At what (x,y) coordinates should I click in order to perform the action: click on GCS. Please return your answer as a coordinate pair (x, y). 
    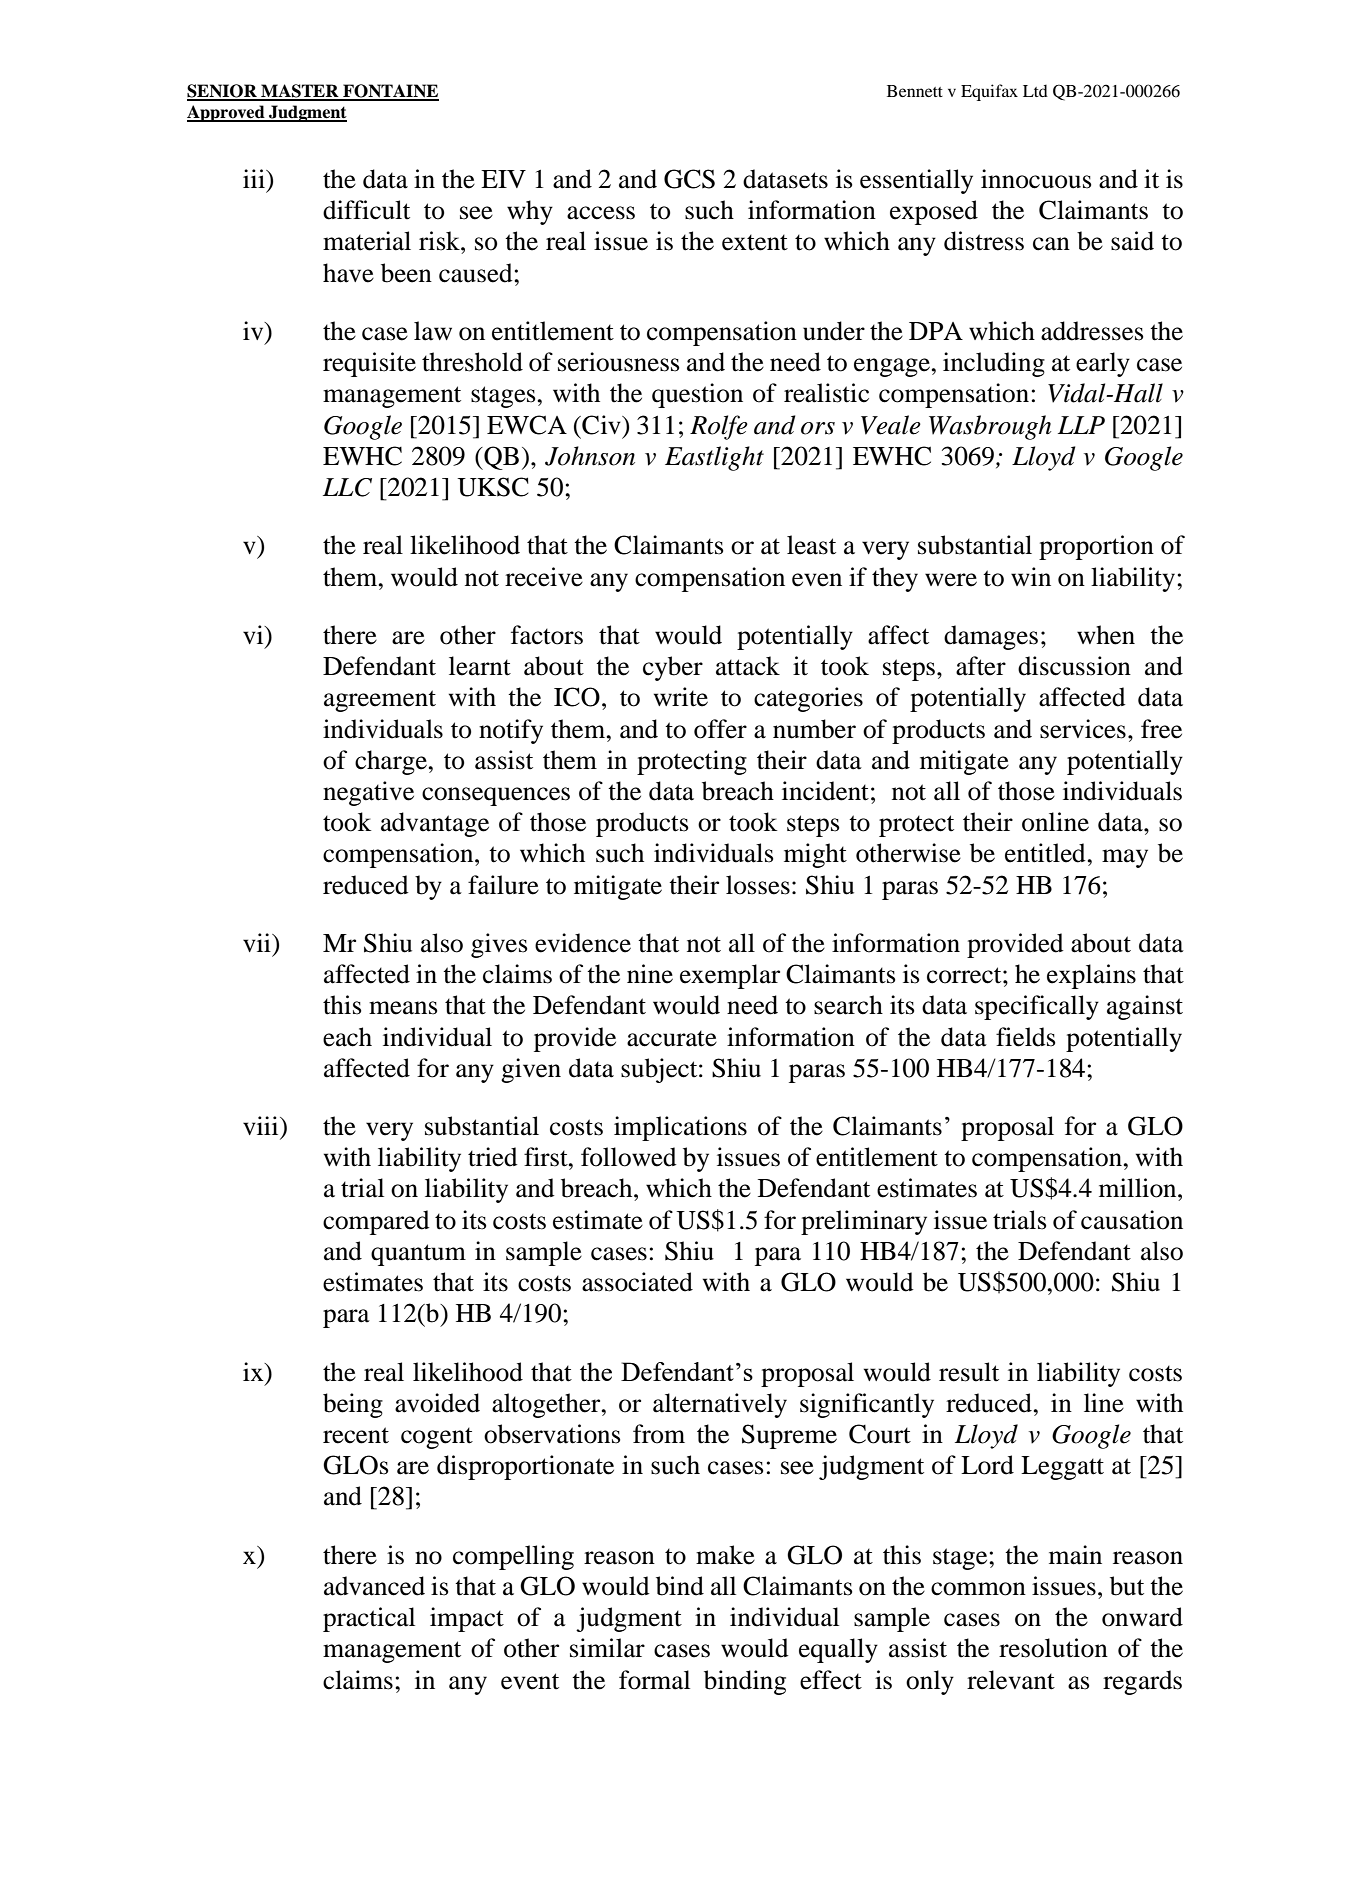
    Looking at the image, I should click on (689, 179).
